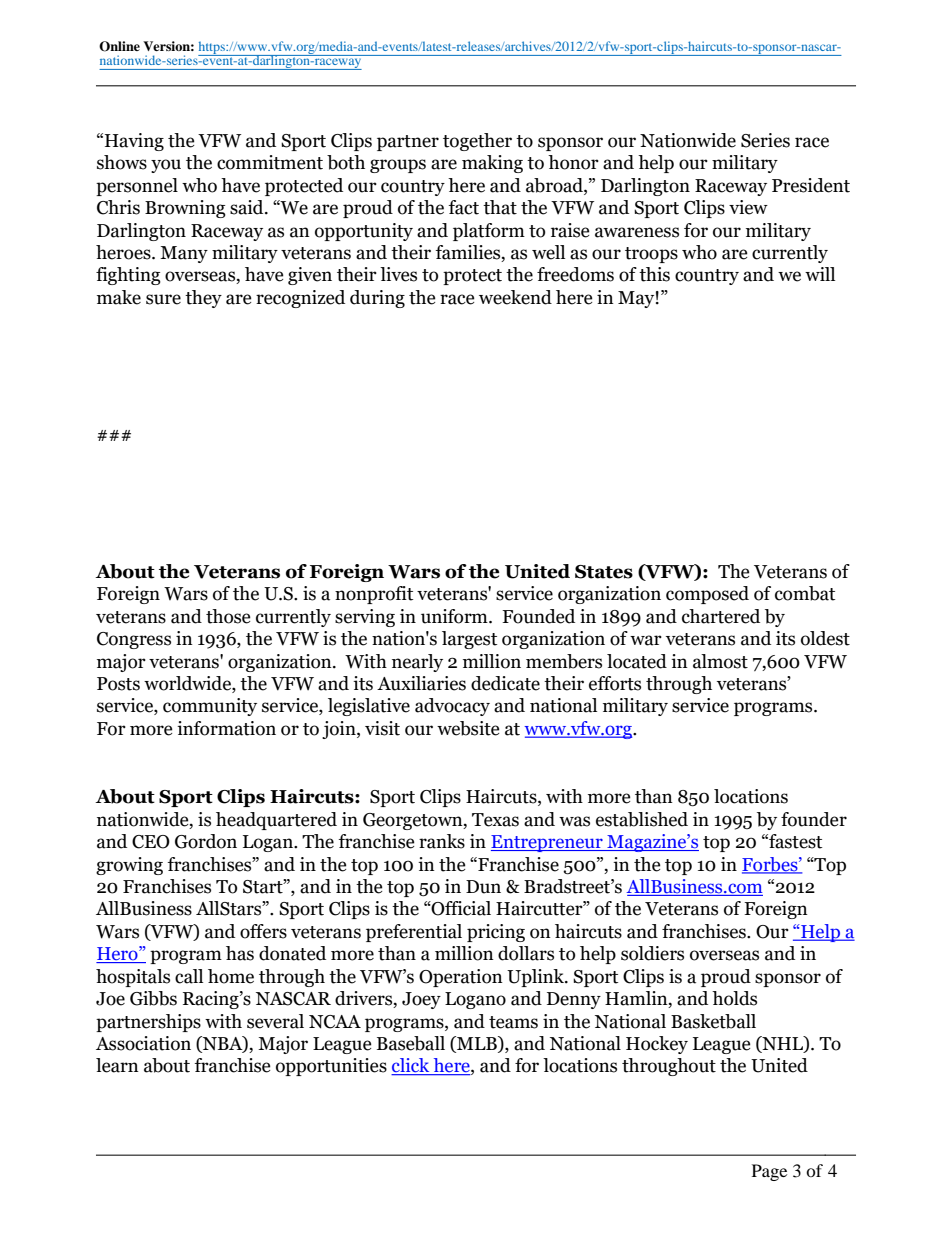 This page has height=1233, width=952. What do you see at coordinates (477, 142) in the page?
I see `together` at bounding box center [477, 142].
